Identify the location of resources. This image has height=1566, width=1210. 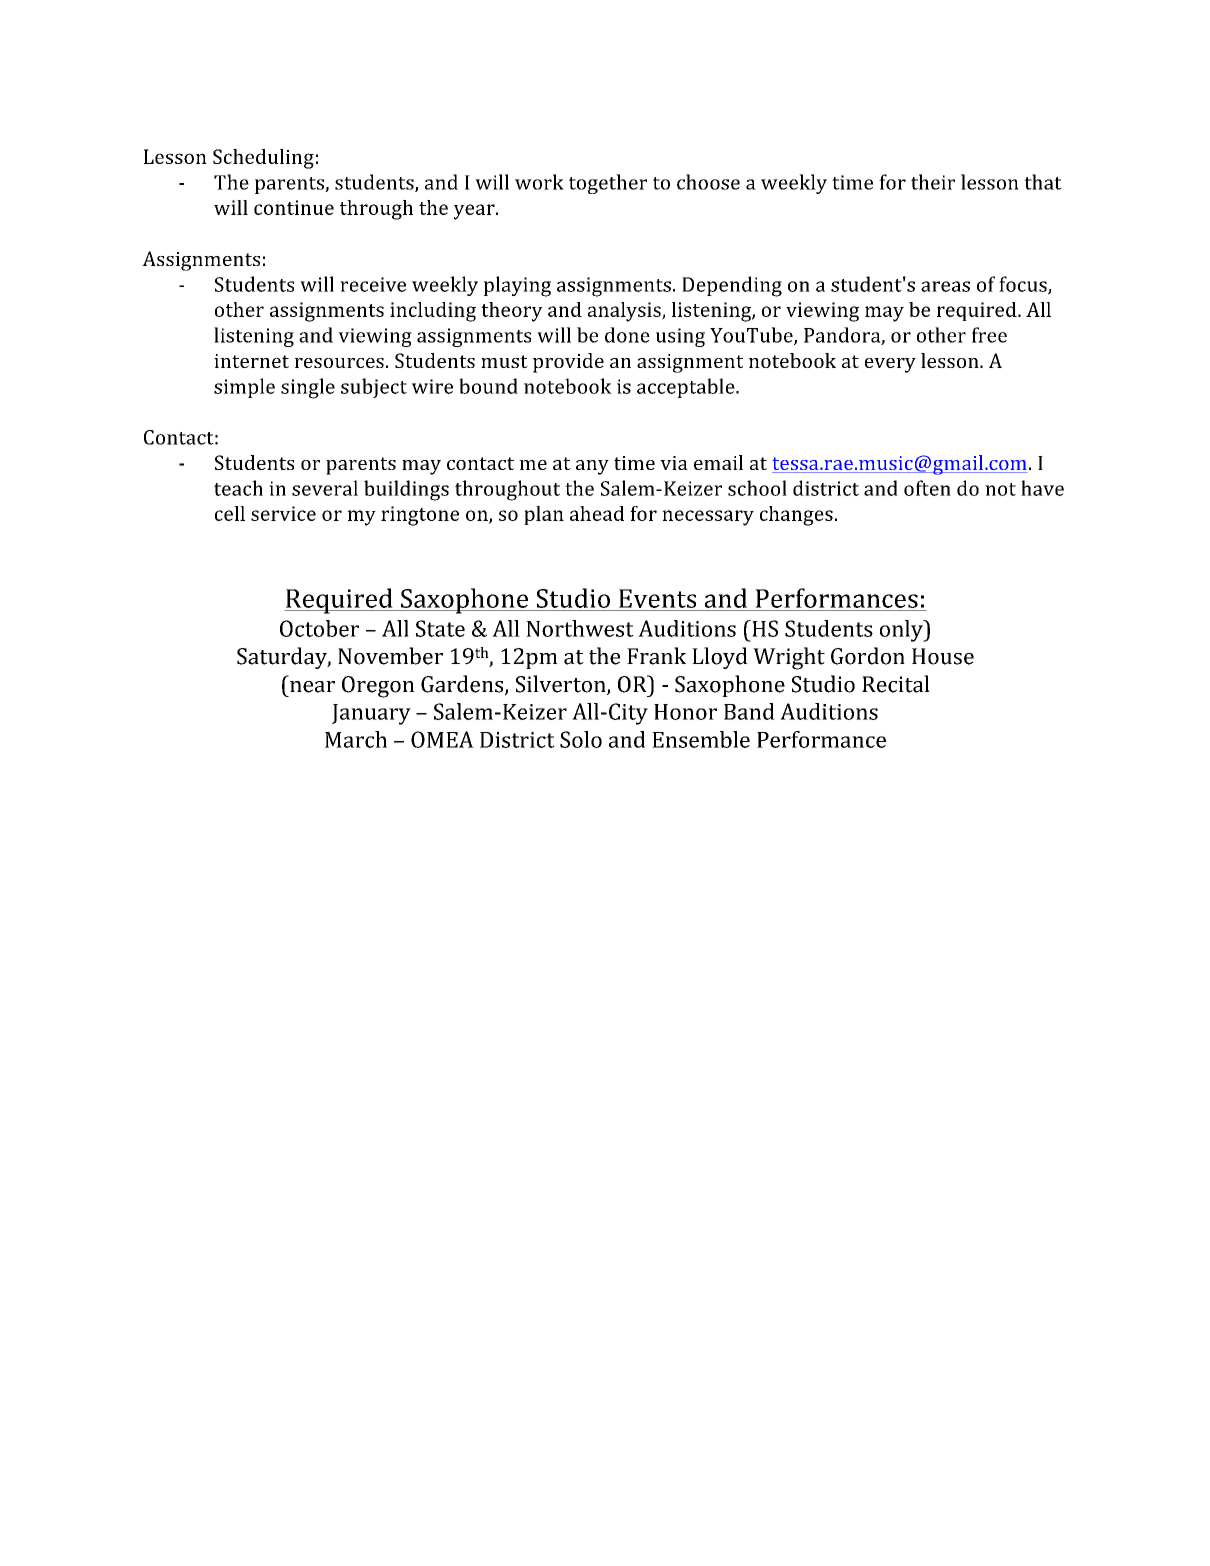
(339, 363).
